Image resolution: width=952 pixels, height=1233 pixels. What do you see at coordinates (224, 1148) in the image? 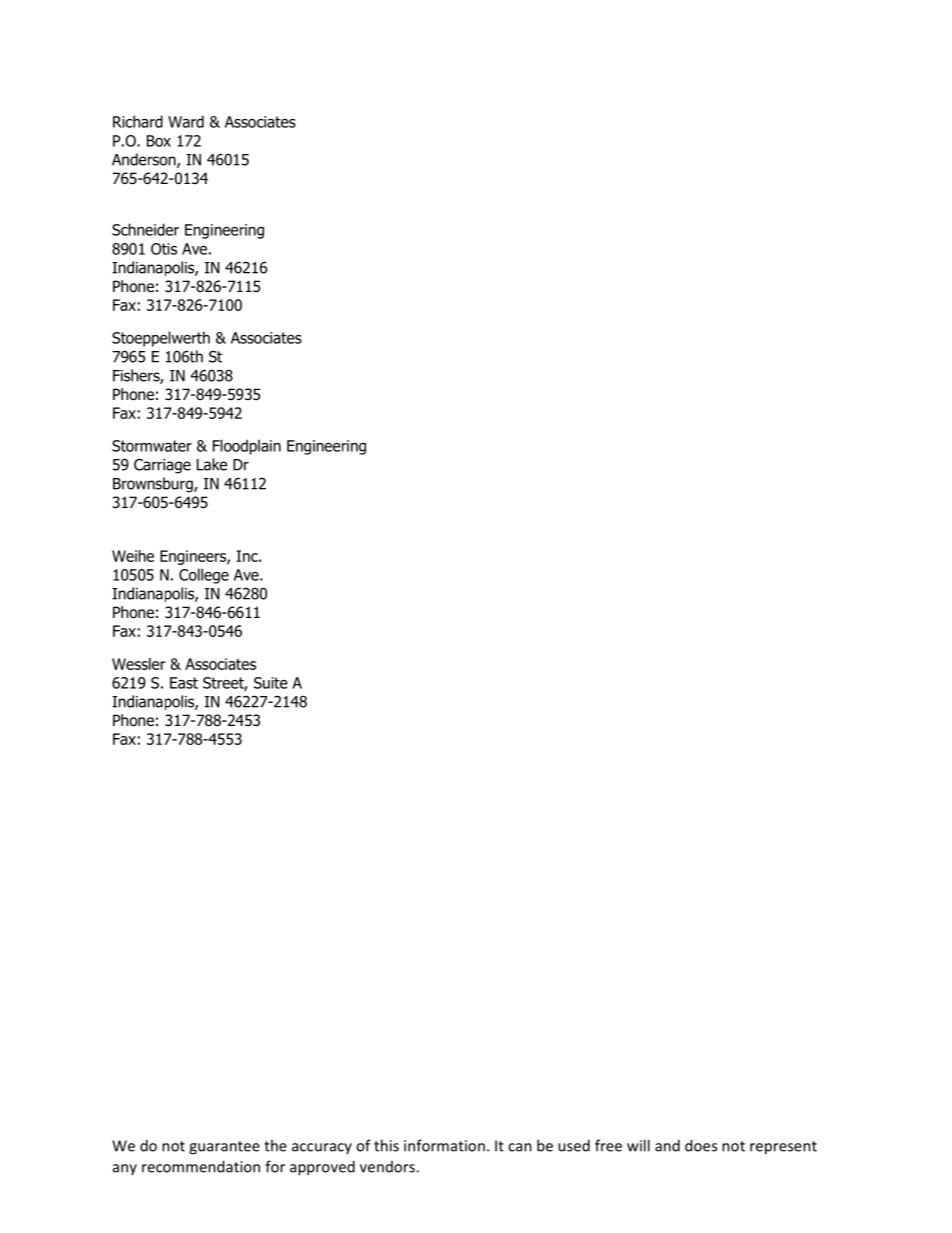
I see `guarantee` at bounding box center [224, 1148].
